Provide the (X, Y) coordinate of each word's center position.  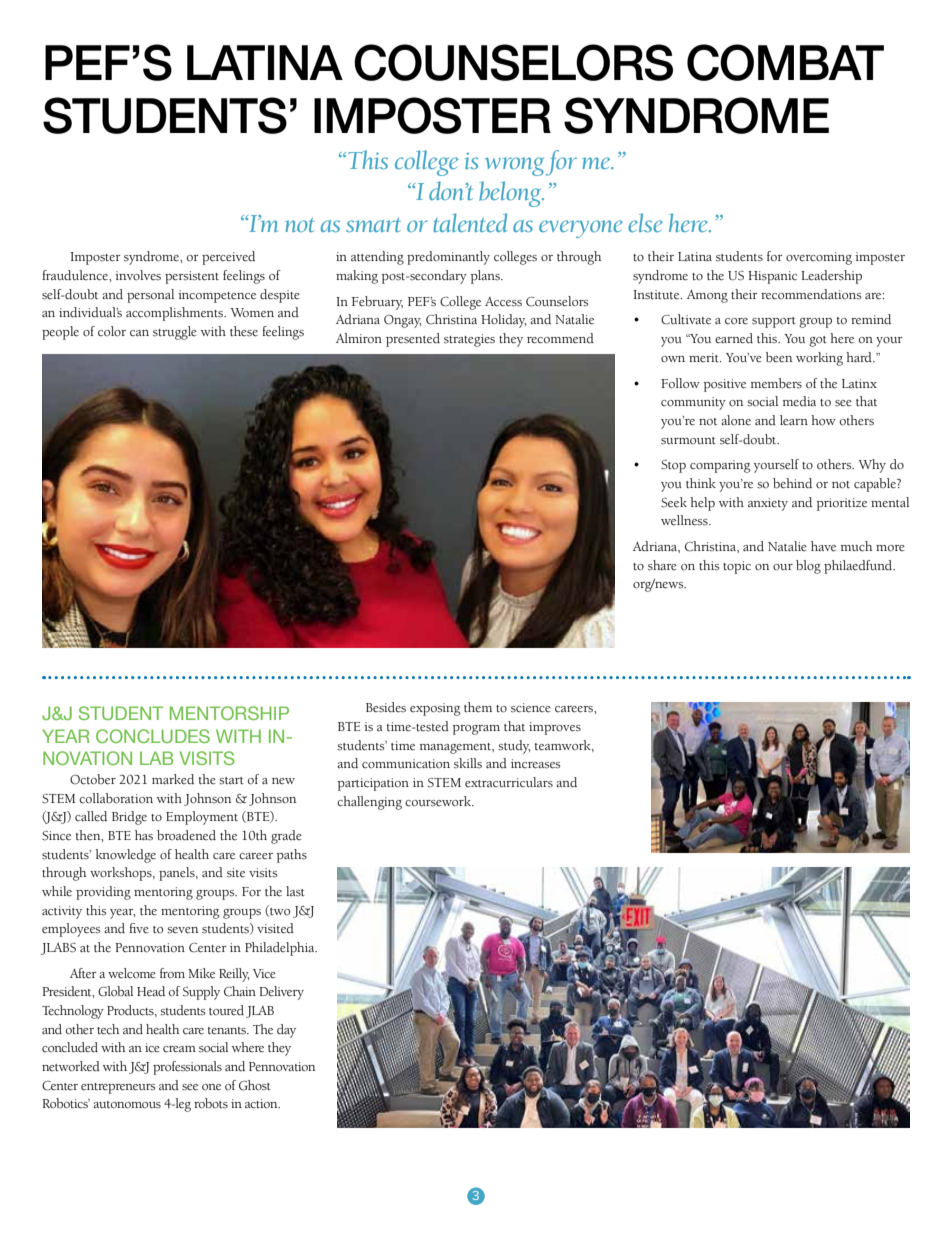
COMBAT (785, 62)
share (662, 565)
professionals (187, 1068)
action (262, 1104)
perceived (228, 258)
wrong (514, 166)
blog (808, 567)
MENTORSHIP (229, 713)
